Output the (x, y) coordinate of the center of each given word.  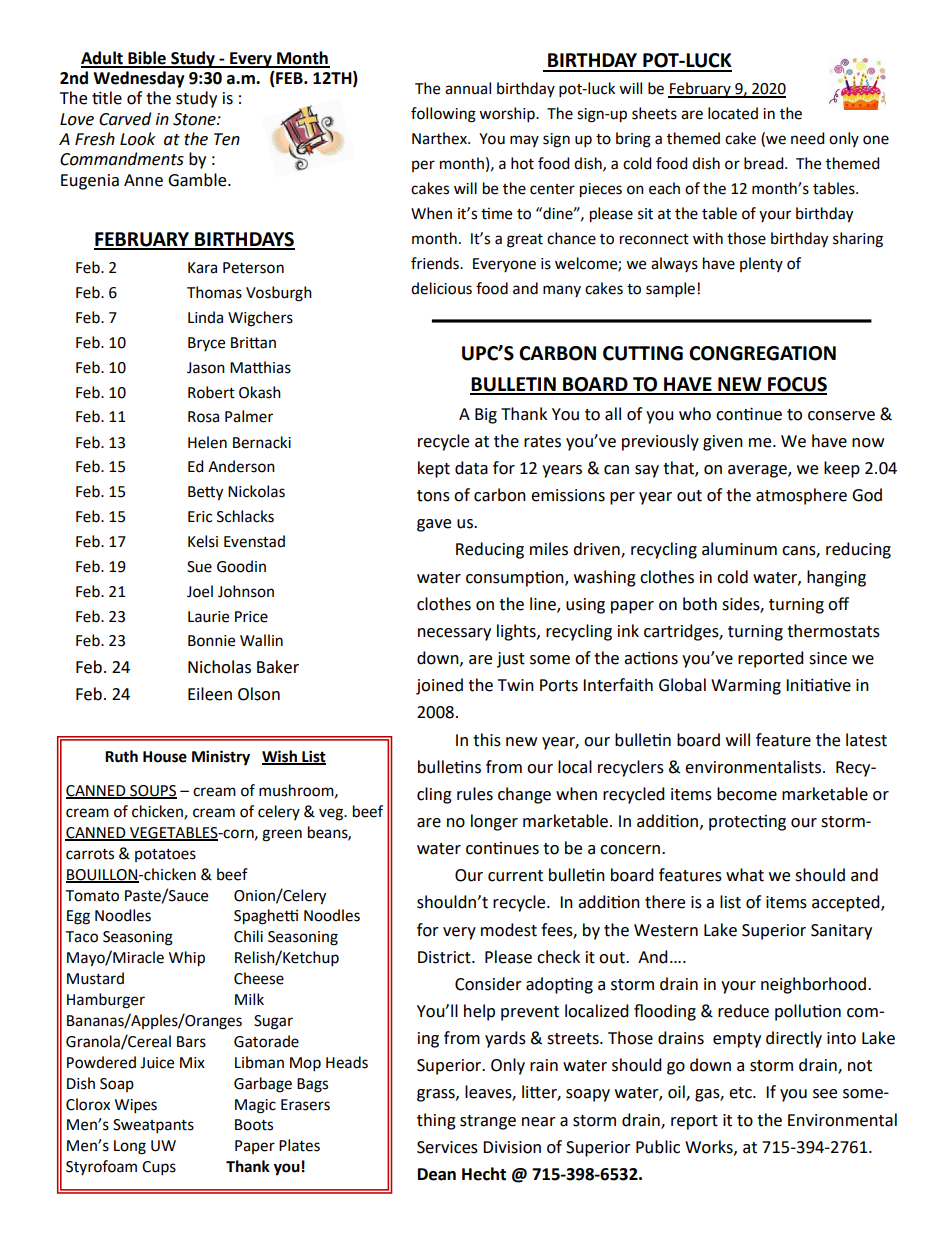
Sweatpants (153, 1126)
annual (468, 88)
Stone (195, 119)
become (747, 794)
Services (447, 1147)
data (471, 468)
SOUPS (152, 792)
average (758, 471)
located (733, 113)
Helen (207, 442)
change (524, 795)
